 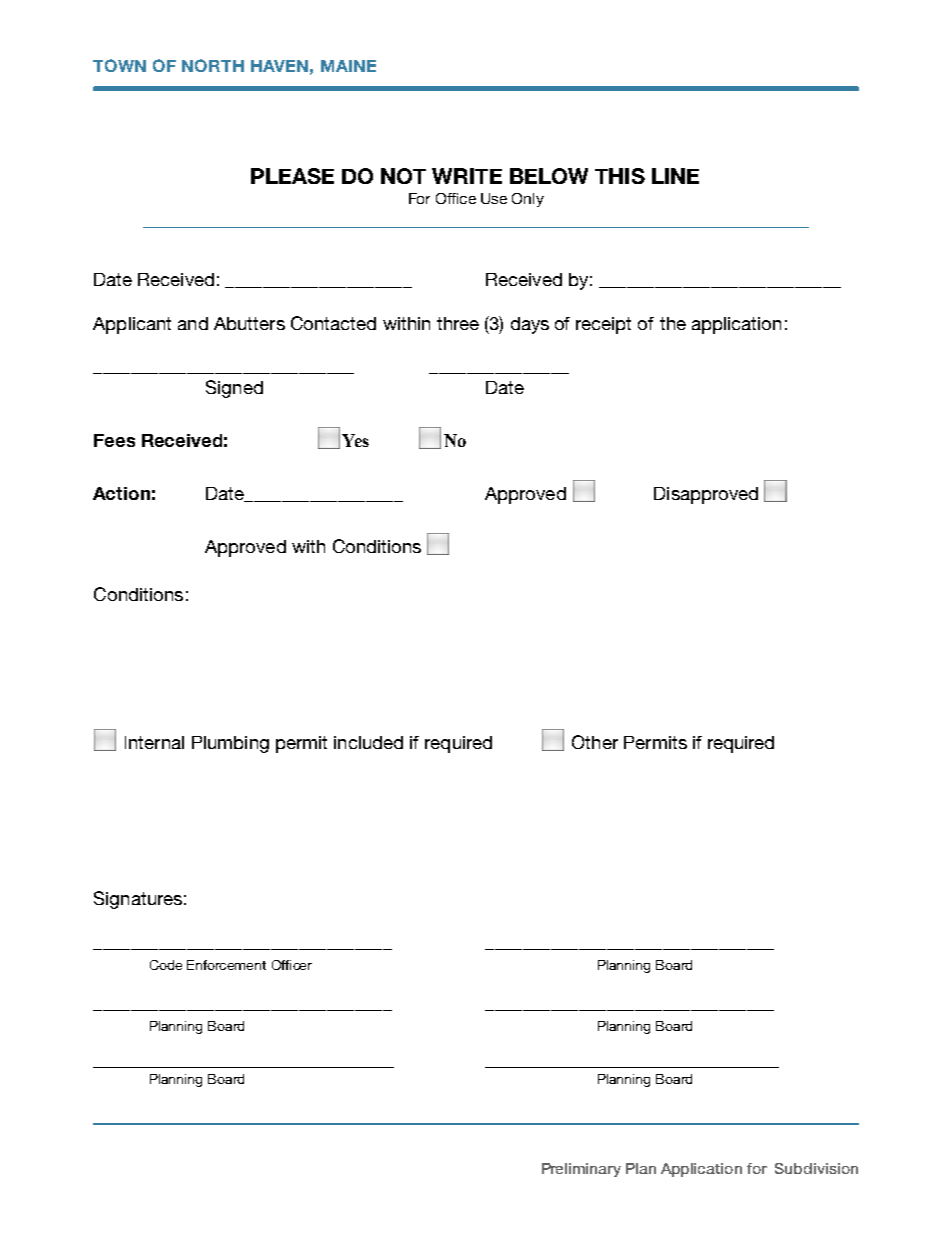 I want to click on NORTH, so click(x=213, y=65).
